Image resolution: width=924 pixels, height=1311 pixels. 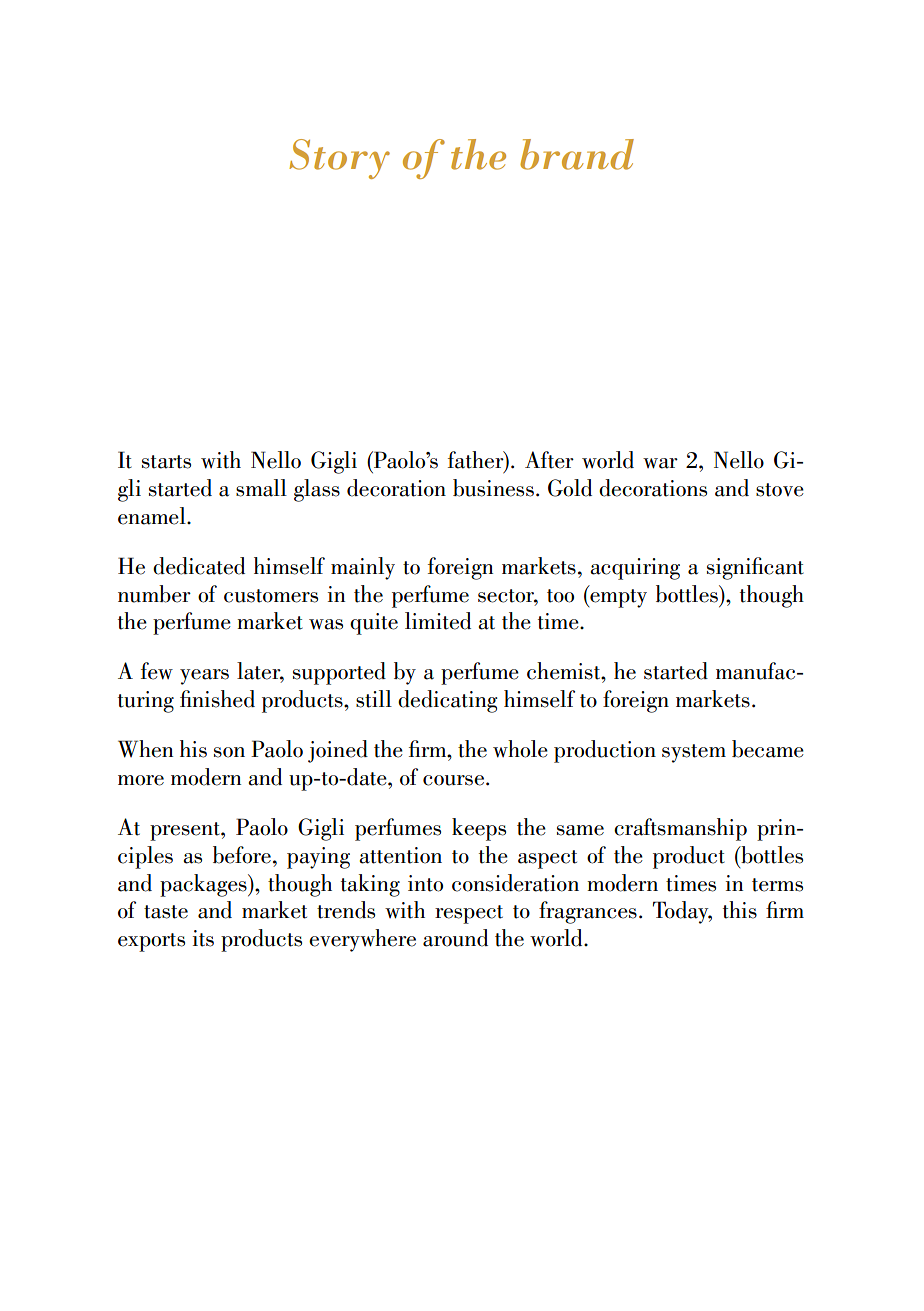 I want to click on Story, so click(x=339, y=159).
